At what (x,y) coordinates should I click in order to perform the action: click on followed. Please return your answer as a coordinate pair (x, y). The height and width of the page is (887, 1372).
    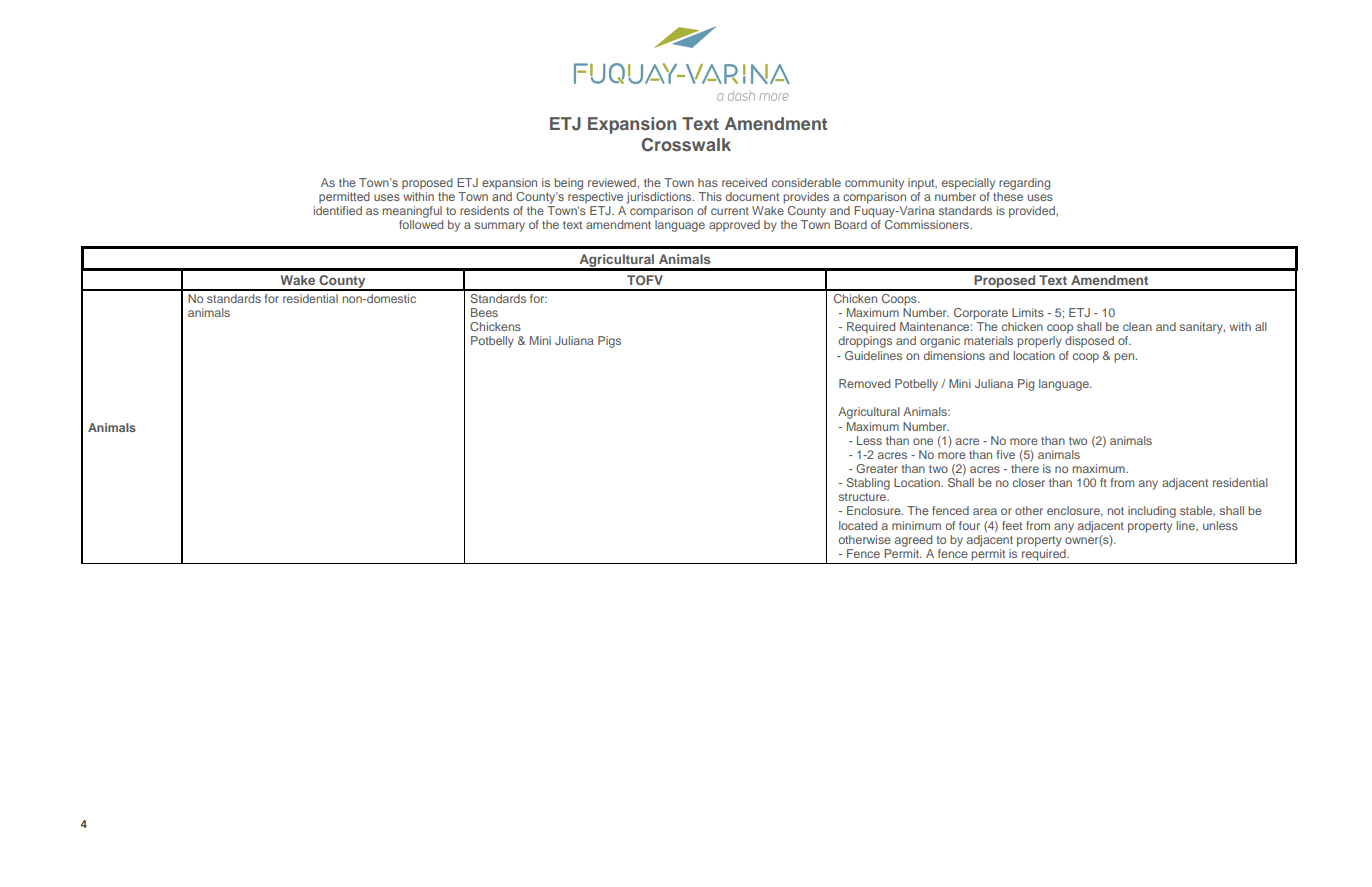
    Looking at the image, I should click on (421, 224).
